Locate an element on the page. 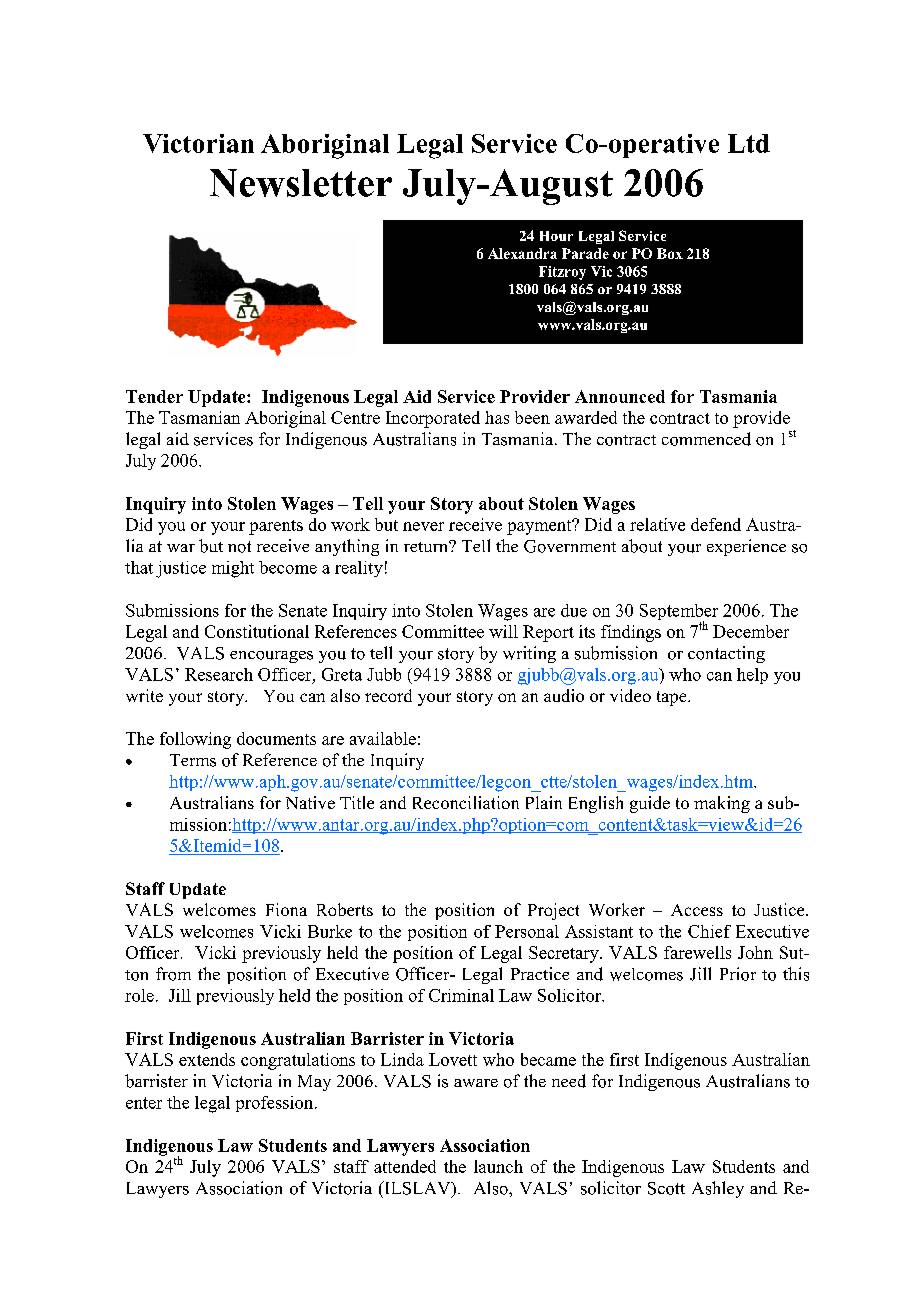 This page has width=924, height=1308. launch is located at coordinates (498, 1166).
